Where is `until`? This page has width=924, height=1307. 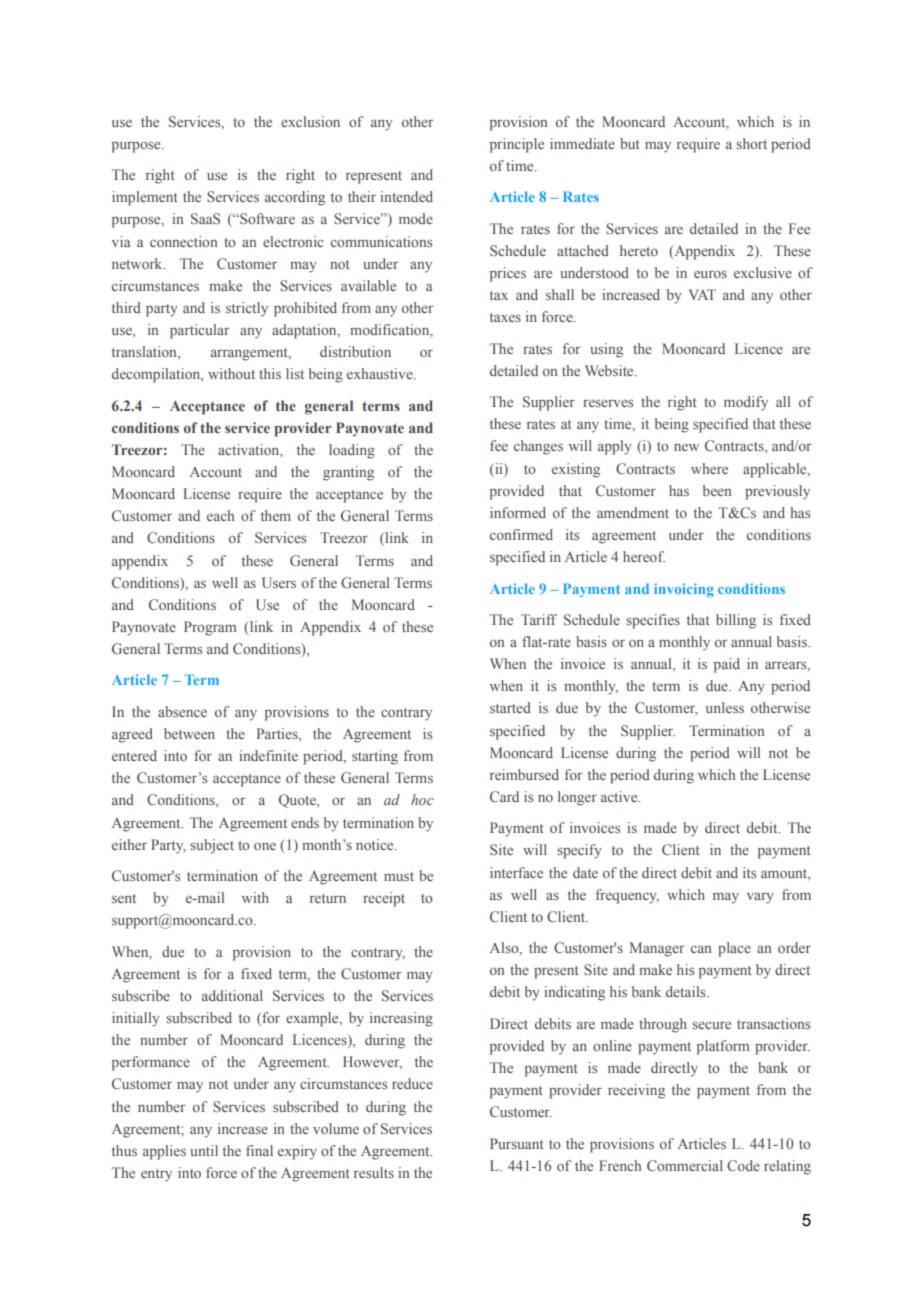 until is located at coordinates (204, 1150).
